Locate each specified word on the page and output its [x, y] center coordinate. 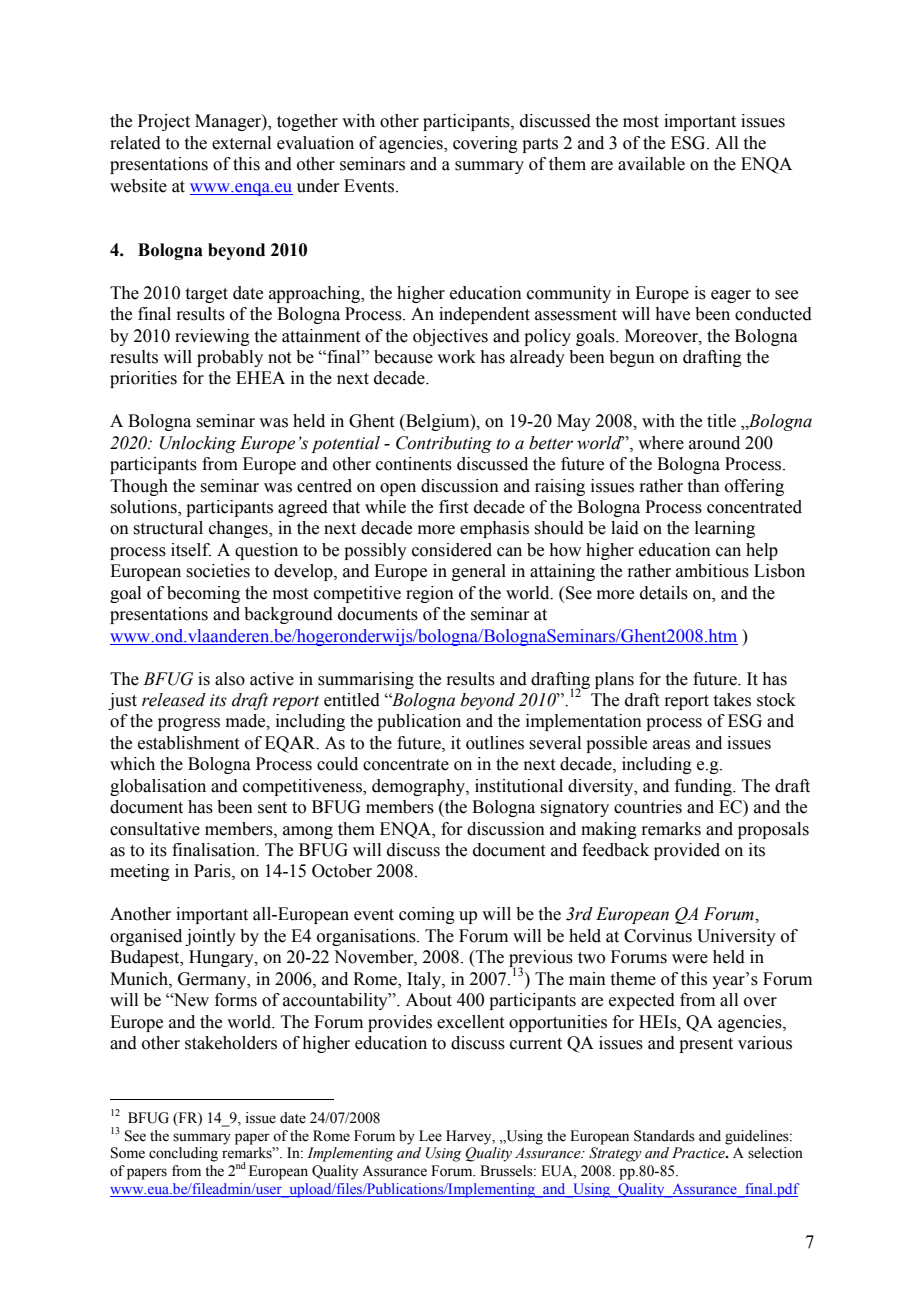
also [230, 679]
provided [687, 851]
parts [540, 145]
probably [230, 358]
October [342, 871]
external [241, 143]
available [651, 164]
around [714, 443]
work [456, 357]
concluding [183, 1154]
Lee [430, 1136]
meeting [140, 872]
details [664, 593]
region [430, 594]
